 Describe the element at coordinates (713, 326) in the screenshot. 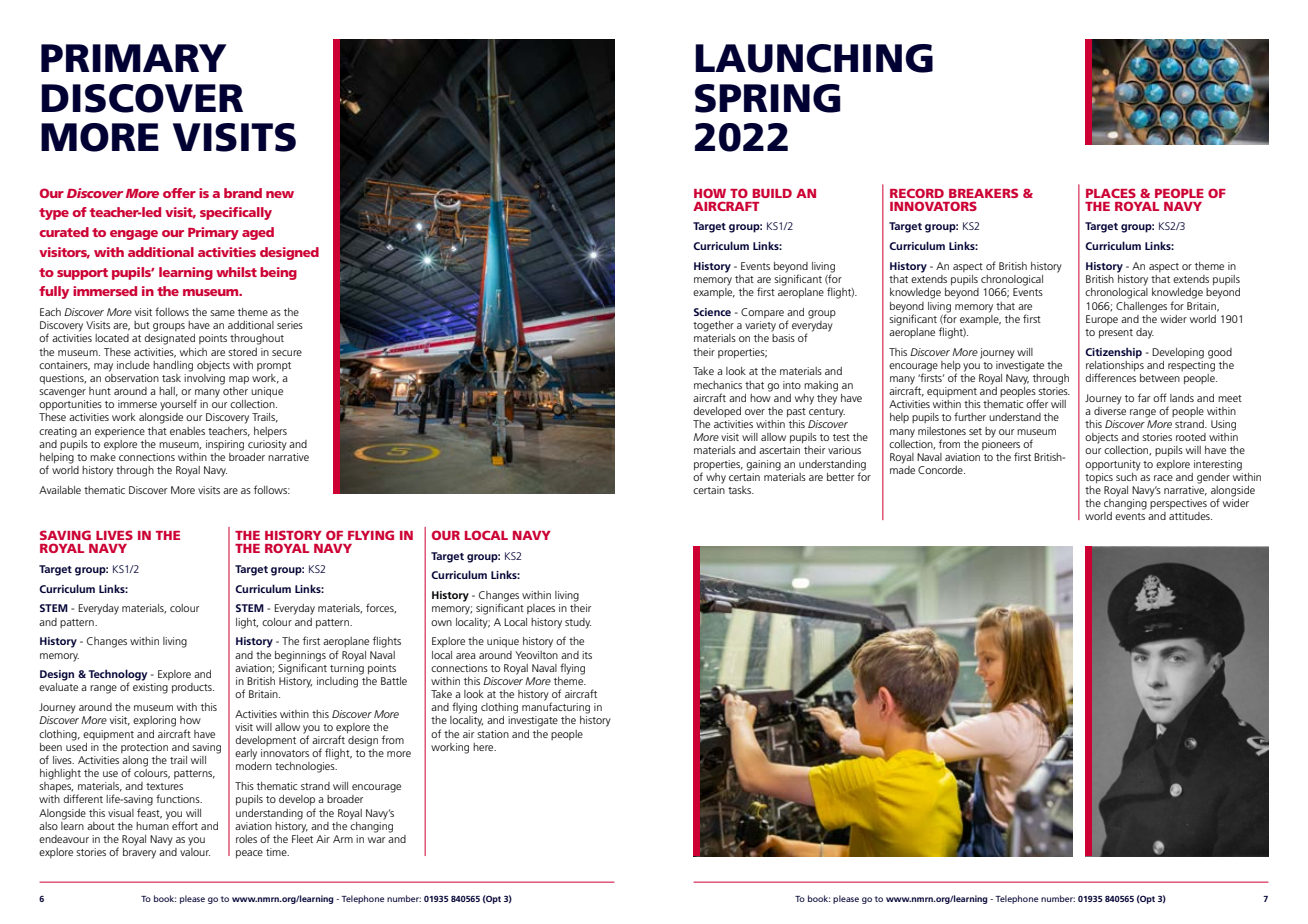

I see `together` at that location.
